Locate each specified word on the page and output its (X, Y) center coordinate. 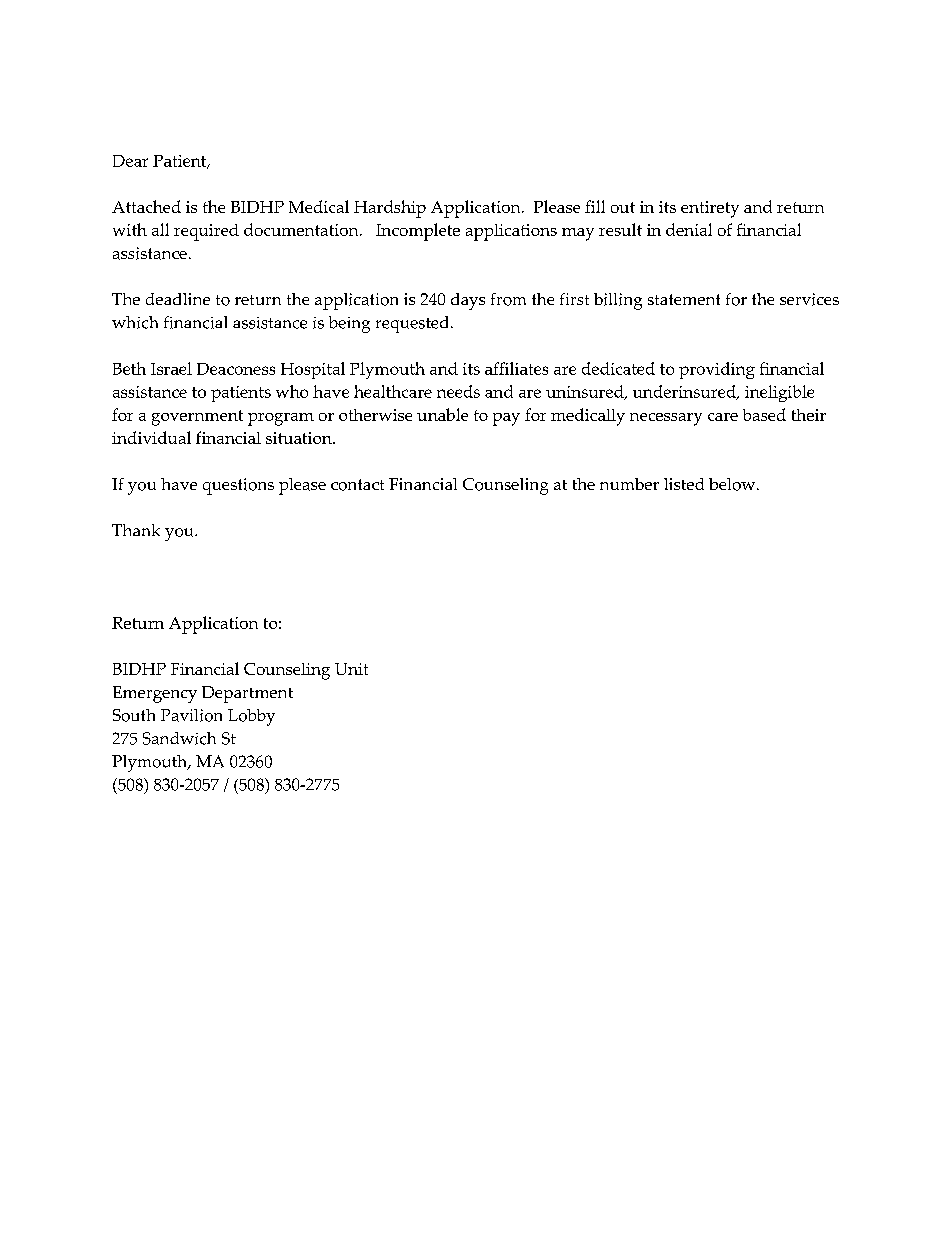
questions (238, 486)
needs (458, 391)
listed (684, 484)
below (733, 484)
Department (247, 694)
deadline (178, 299)
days (468, 301)
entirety (710, 209)
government (197, 418)
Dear (130, 161)
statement (684, 299)
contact (357, 485)
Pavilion (191, 715)
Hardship (390, 209)
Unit (351, 669)
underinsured (685, 392)
